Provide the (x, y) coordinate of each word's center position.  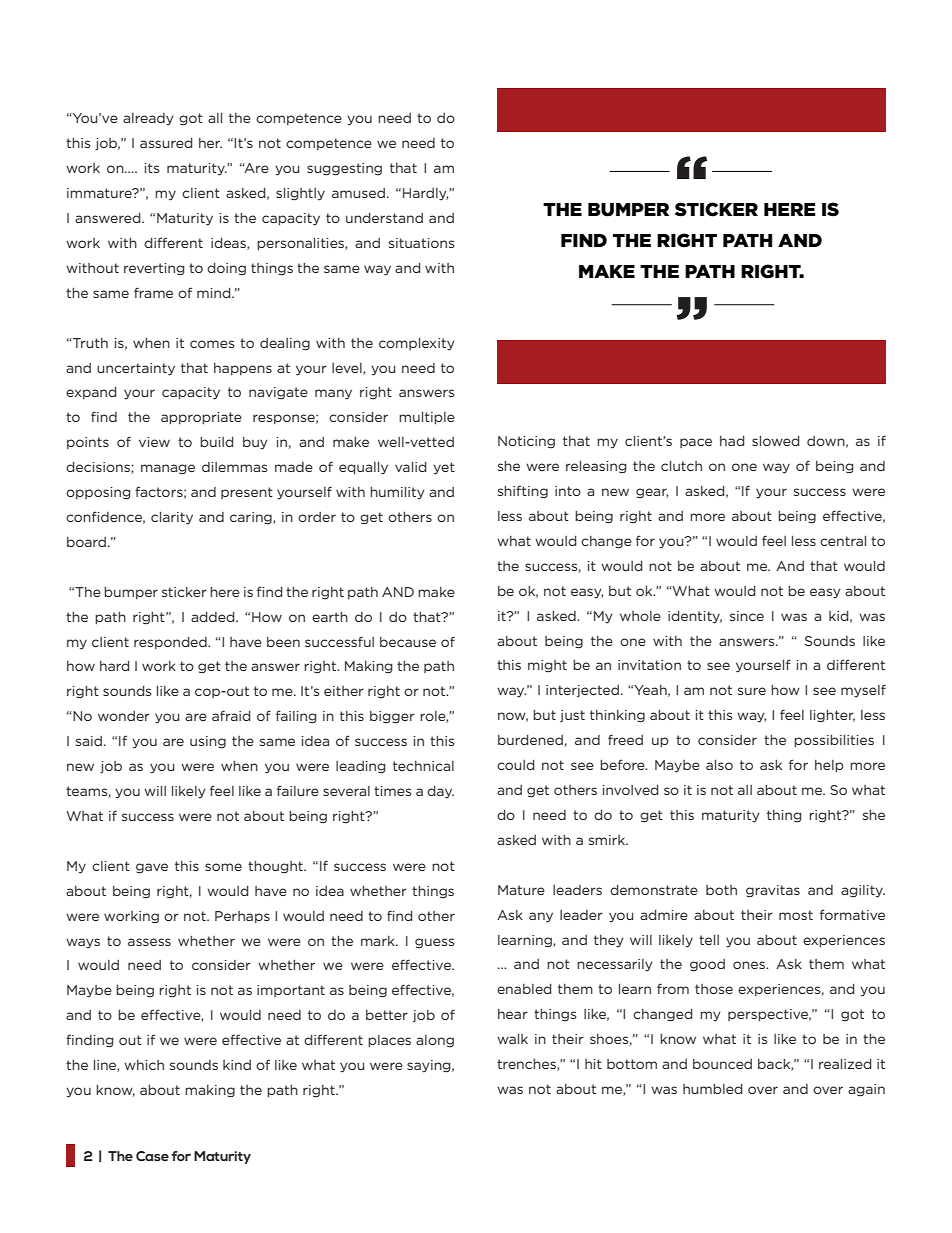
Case (152, 1156)
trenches (527, 1065)
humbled (712, 1089)
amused (358, 193)
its (151, 168)
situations (421, 243)
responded (171, 643)
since (747, 616)
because (408, 642)
